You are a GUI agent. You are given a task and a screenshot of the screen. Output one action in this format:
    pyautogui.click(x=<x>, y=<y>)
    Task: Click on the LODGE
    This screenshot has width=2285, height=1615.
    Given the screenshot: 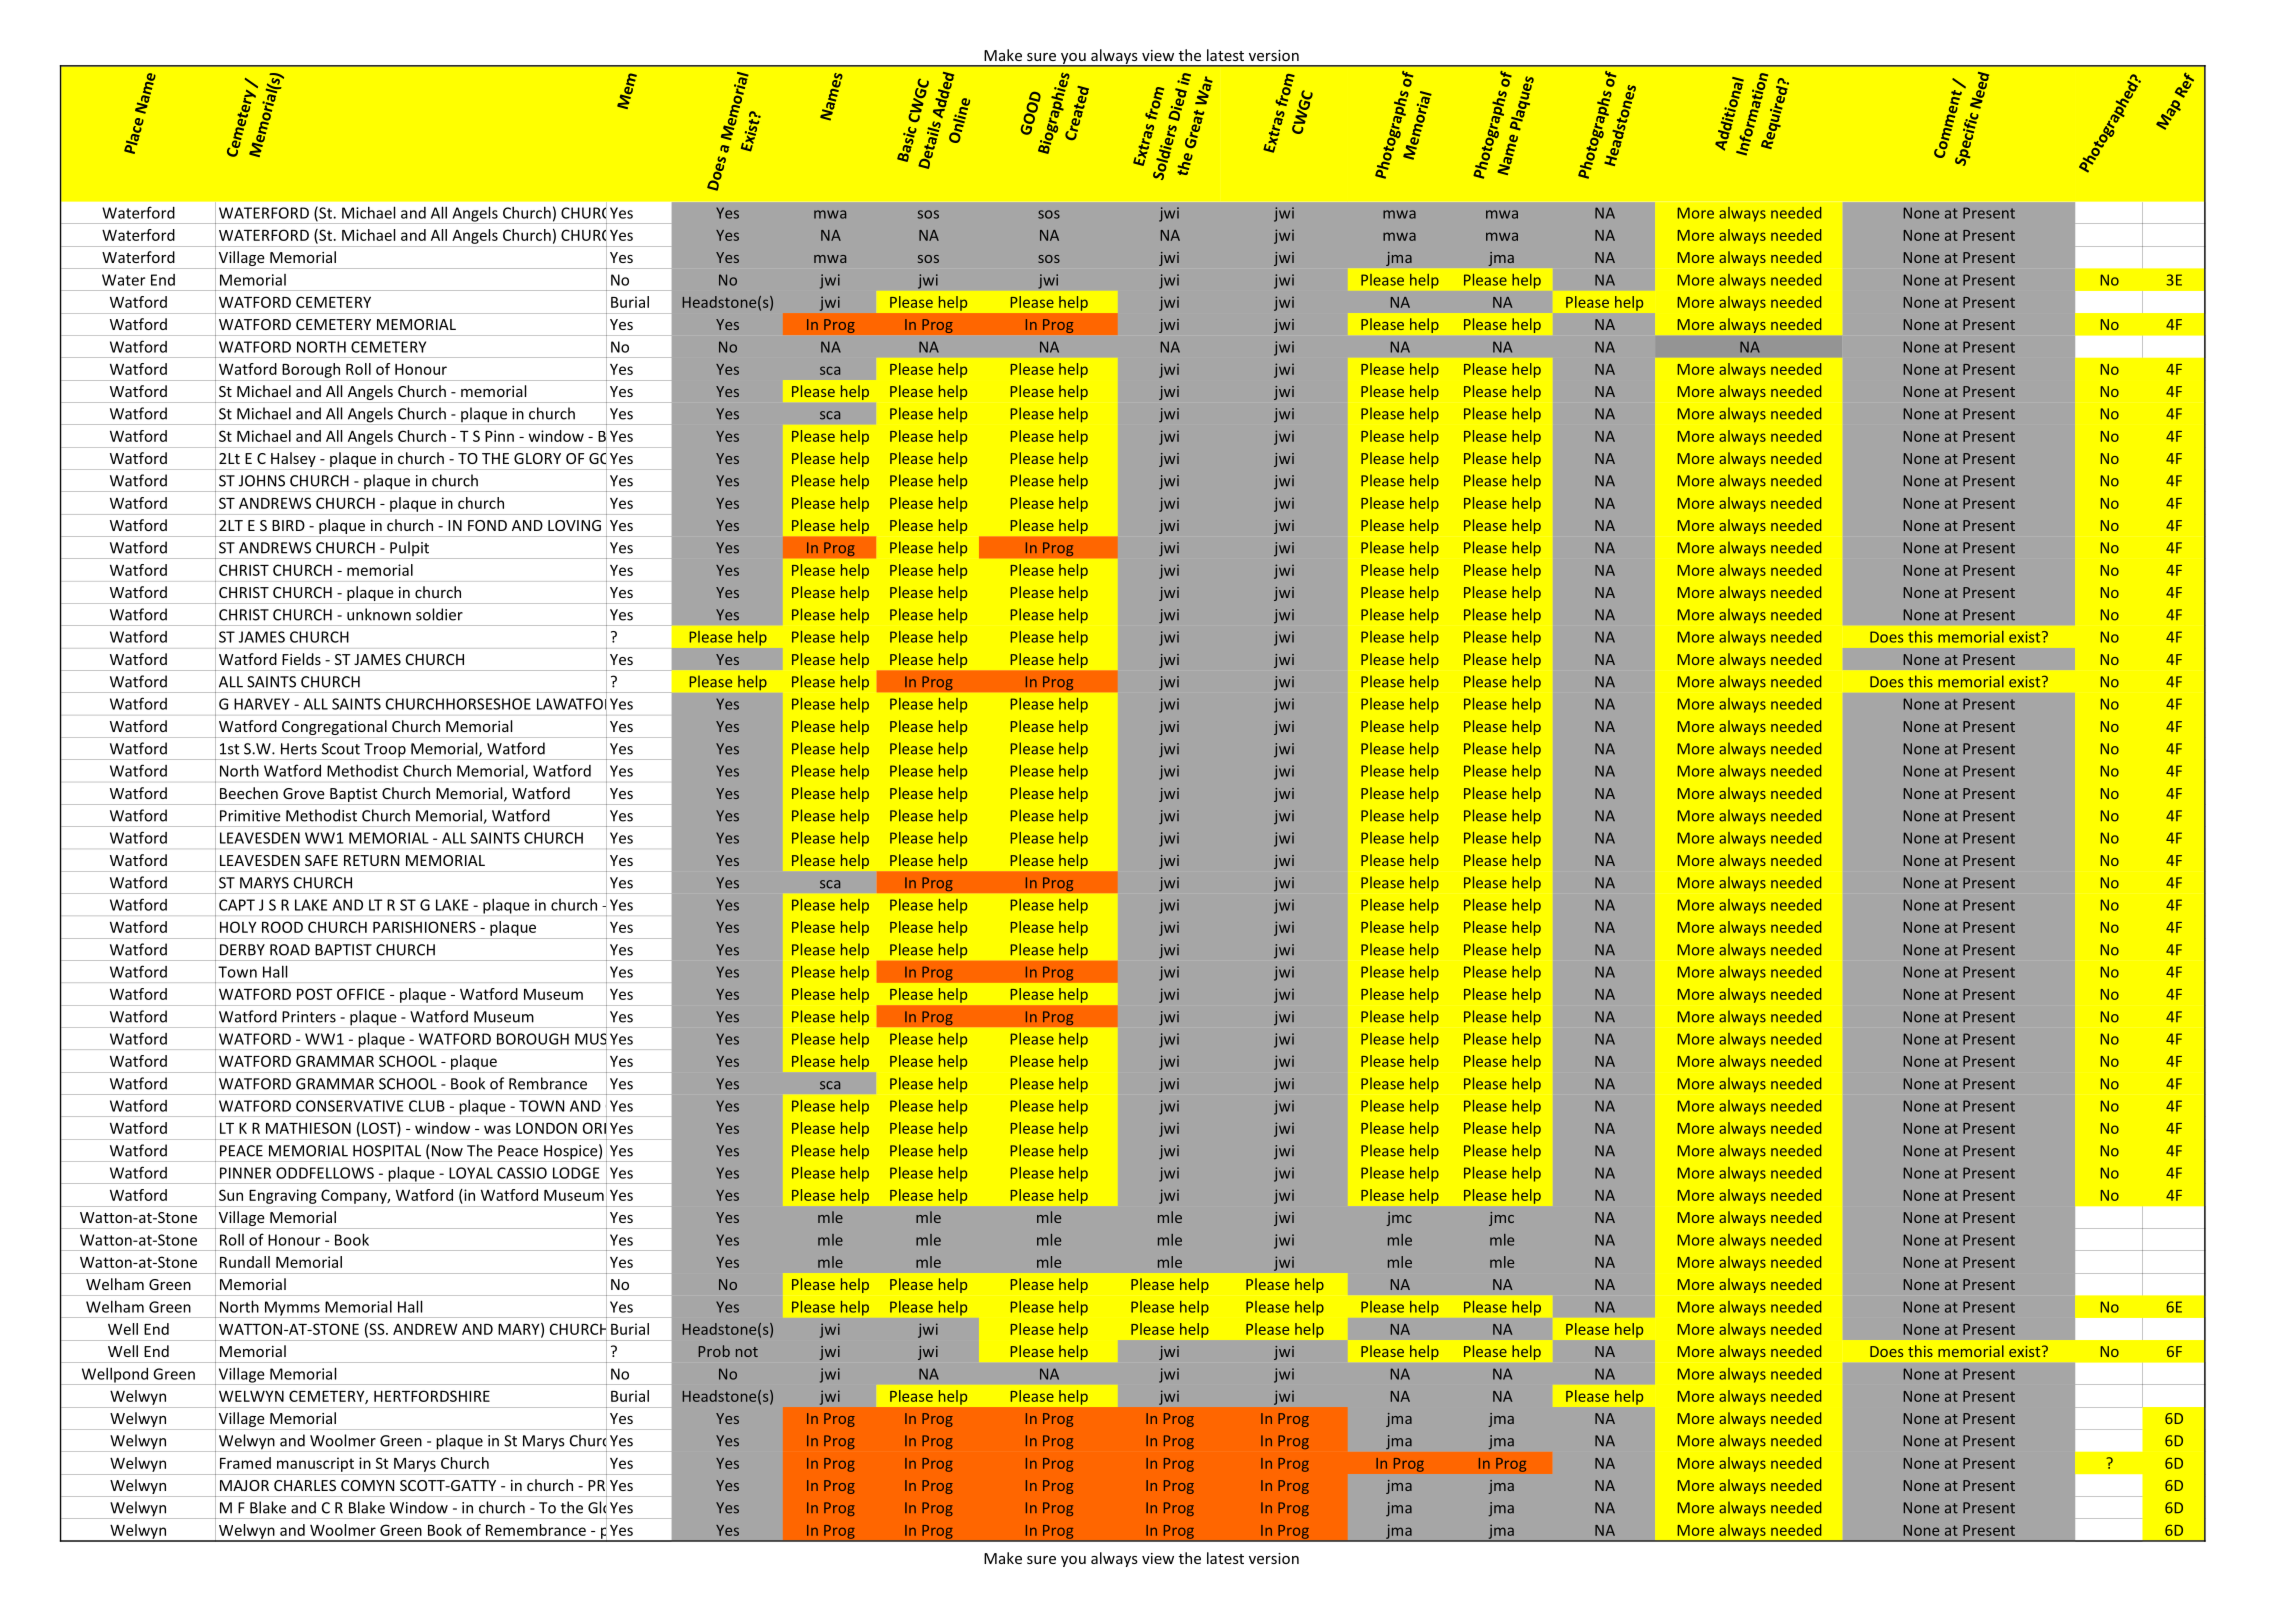 What is the action you would take?
    pyautogui.click(x=576, y=1173)
